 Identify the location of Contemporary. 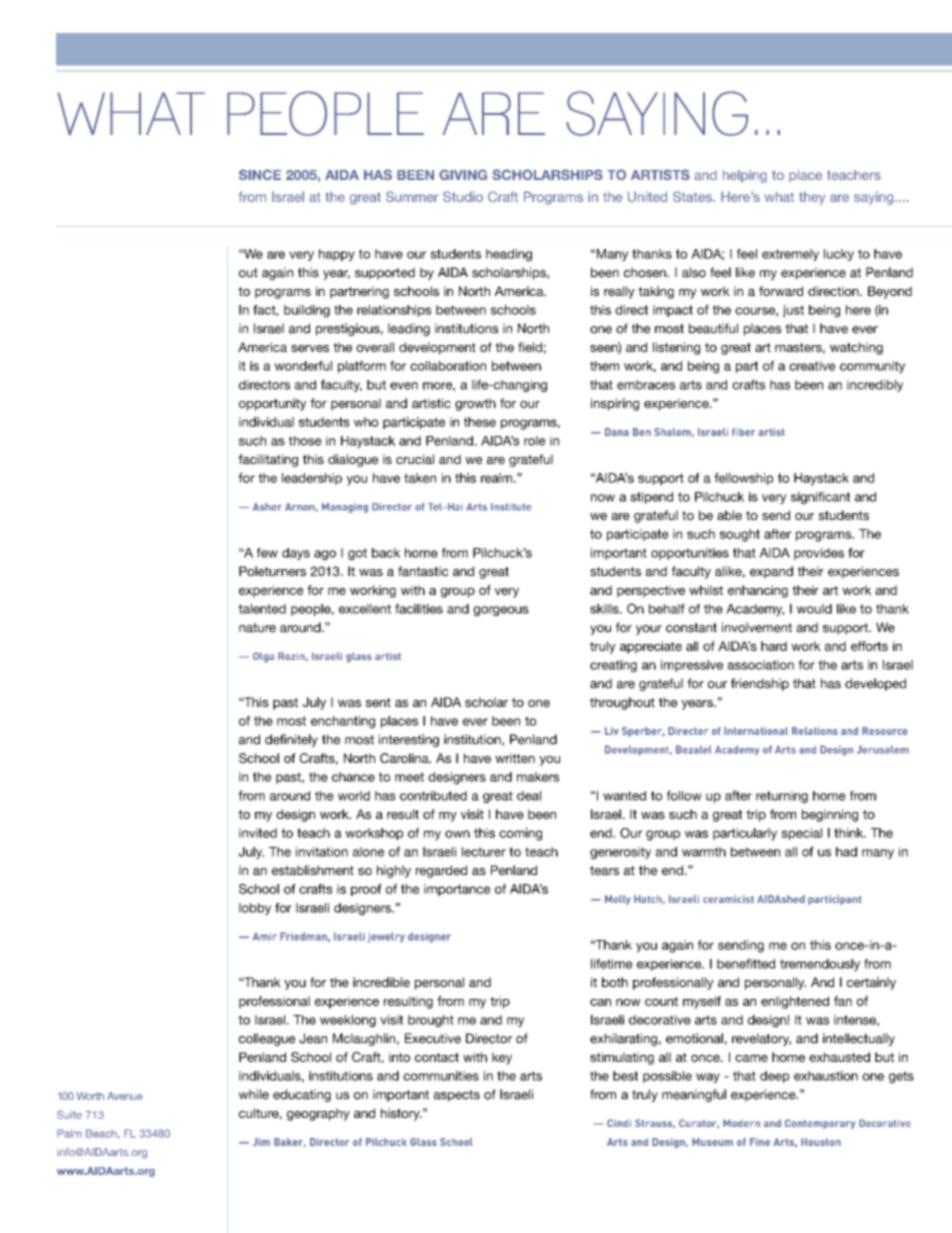
(820, 1124).
